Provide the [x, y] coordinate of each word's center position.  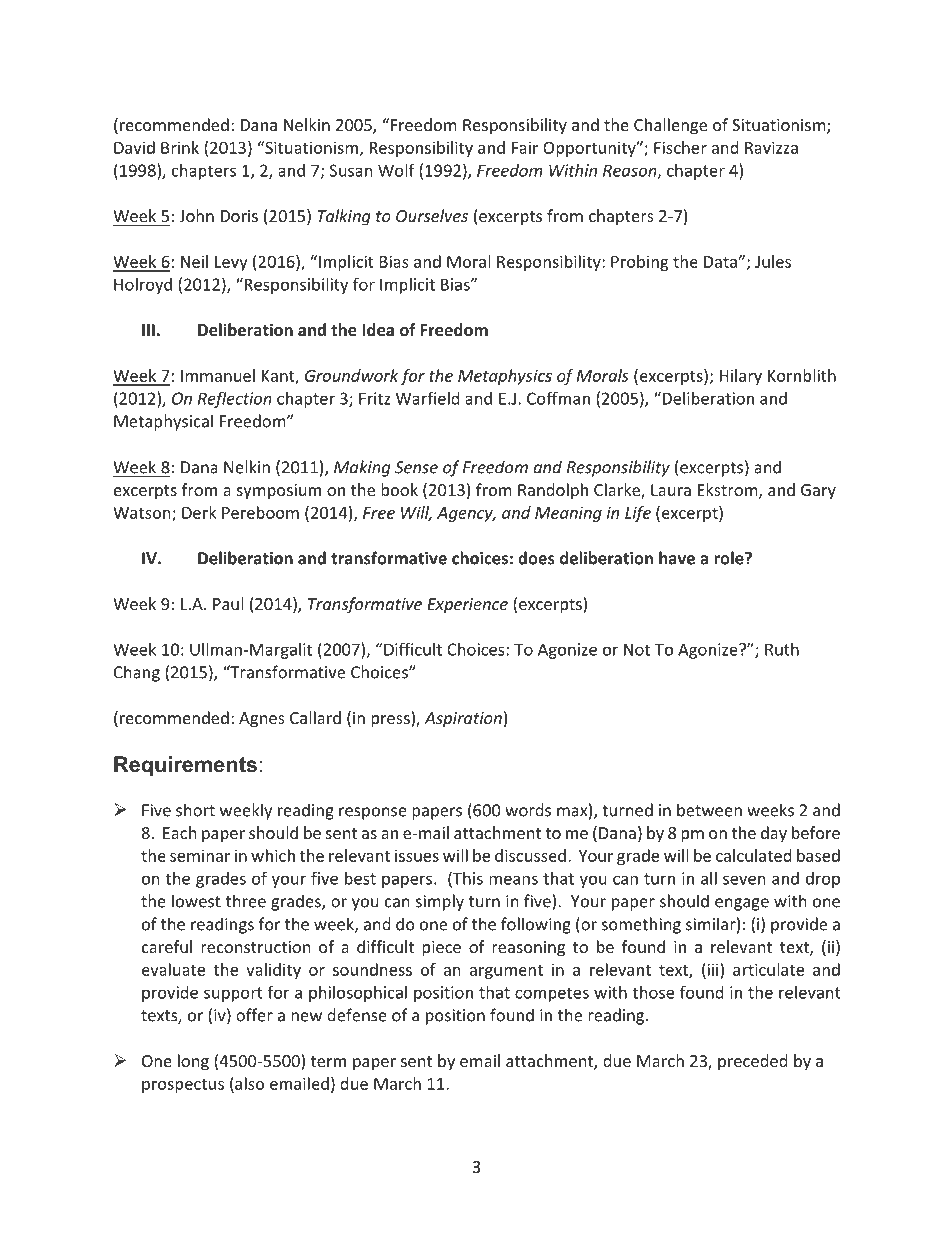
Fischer [680, 147]
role [730, 558]
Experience [467, 606]
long [193, 1062]
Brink [180, 147]
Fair [525, 147]
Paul [228, 603]
